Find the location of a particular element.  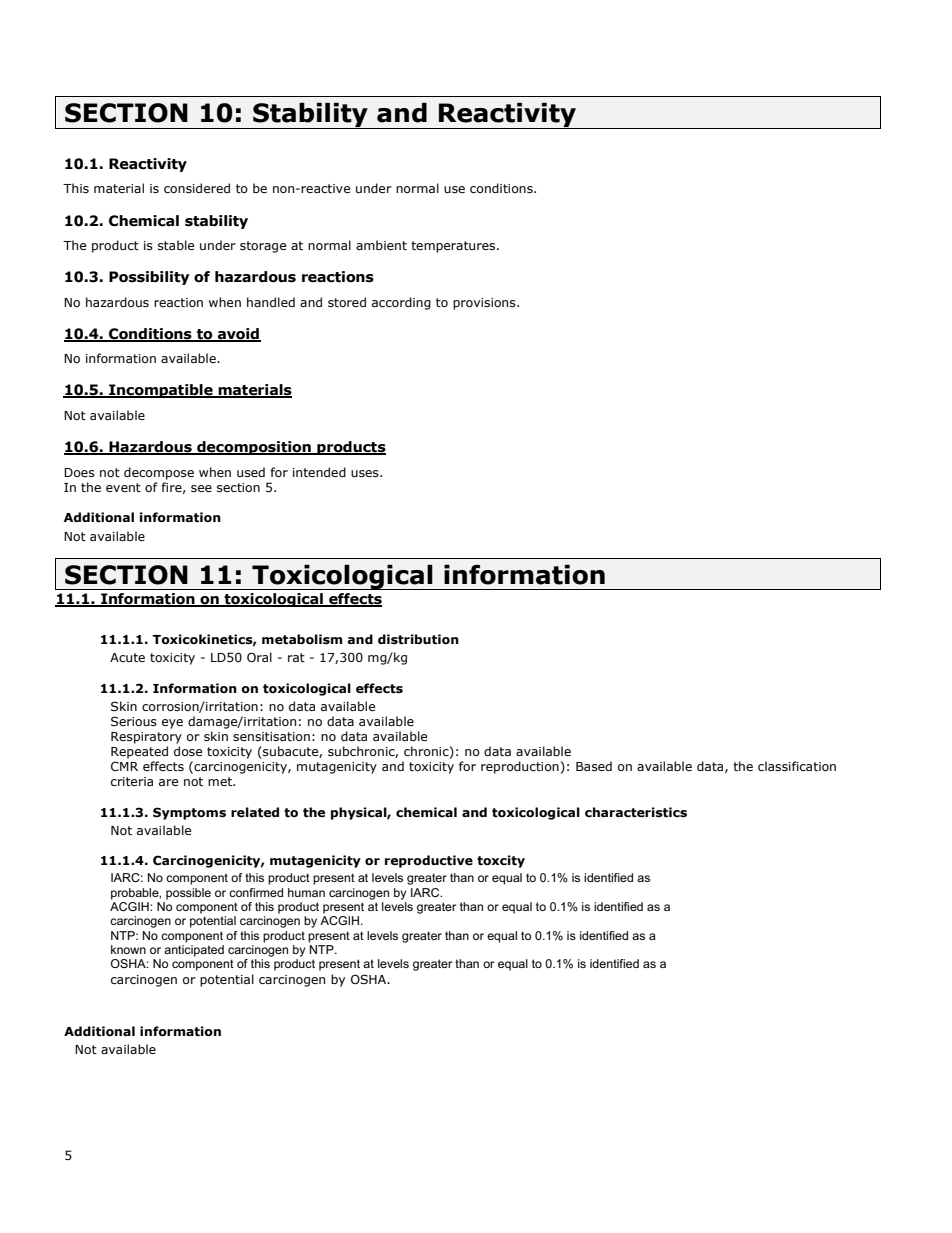

distribution is located at coordinates (418, 639).
